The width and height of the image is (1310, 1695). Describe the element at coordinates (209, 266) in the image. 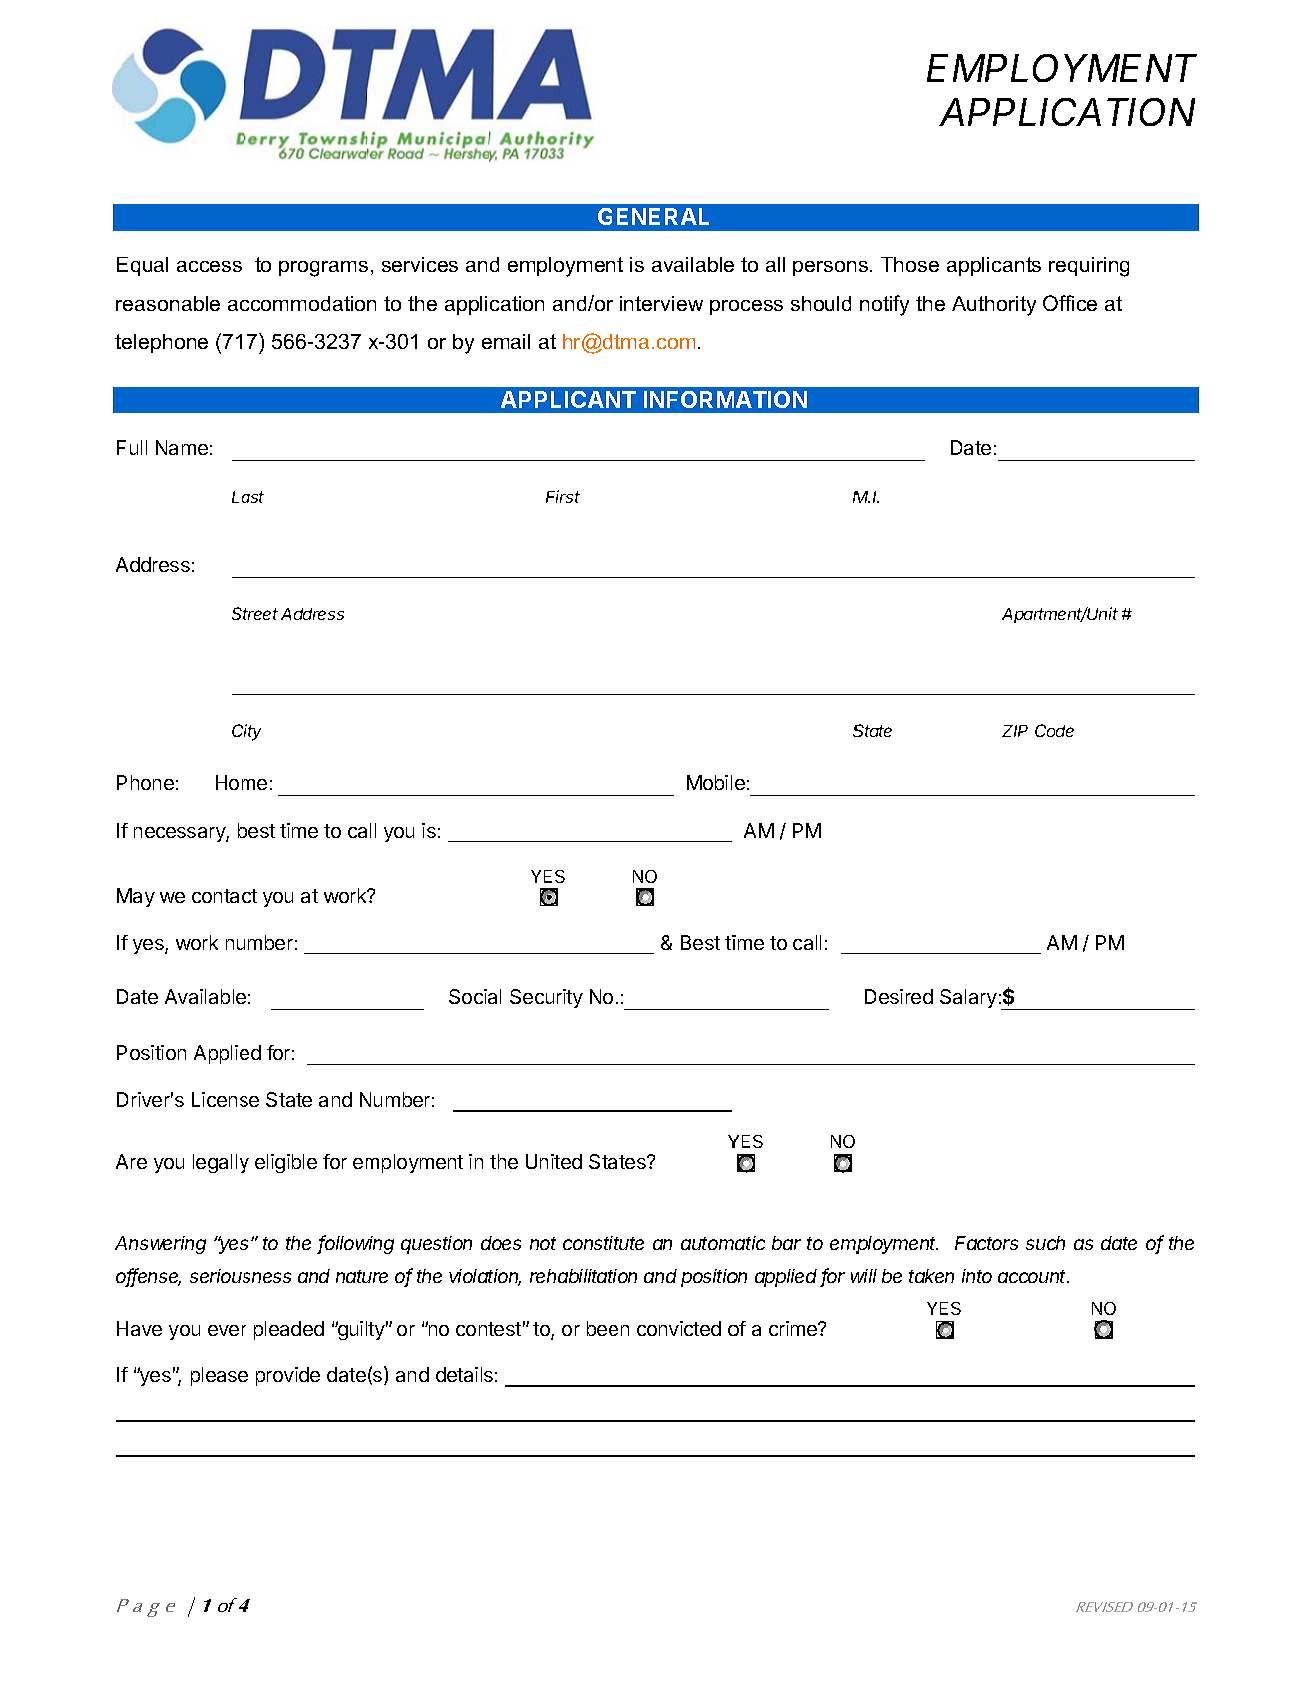

I see `access` at that location.
